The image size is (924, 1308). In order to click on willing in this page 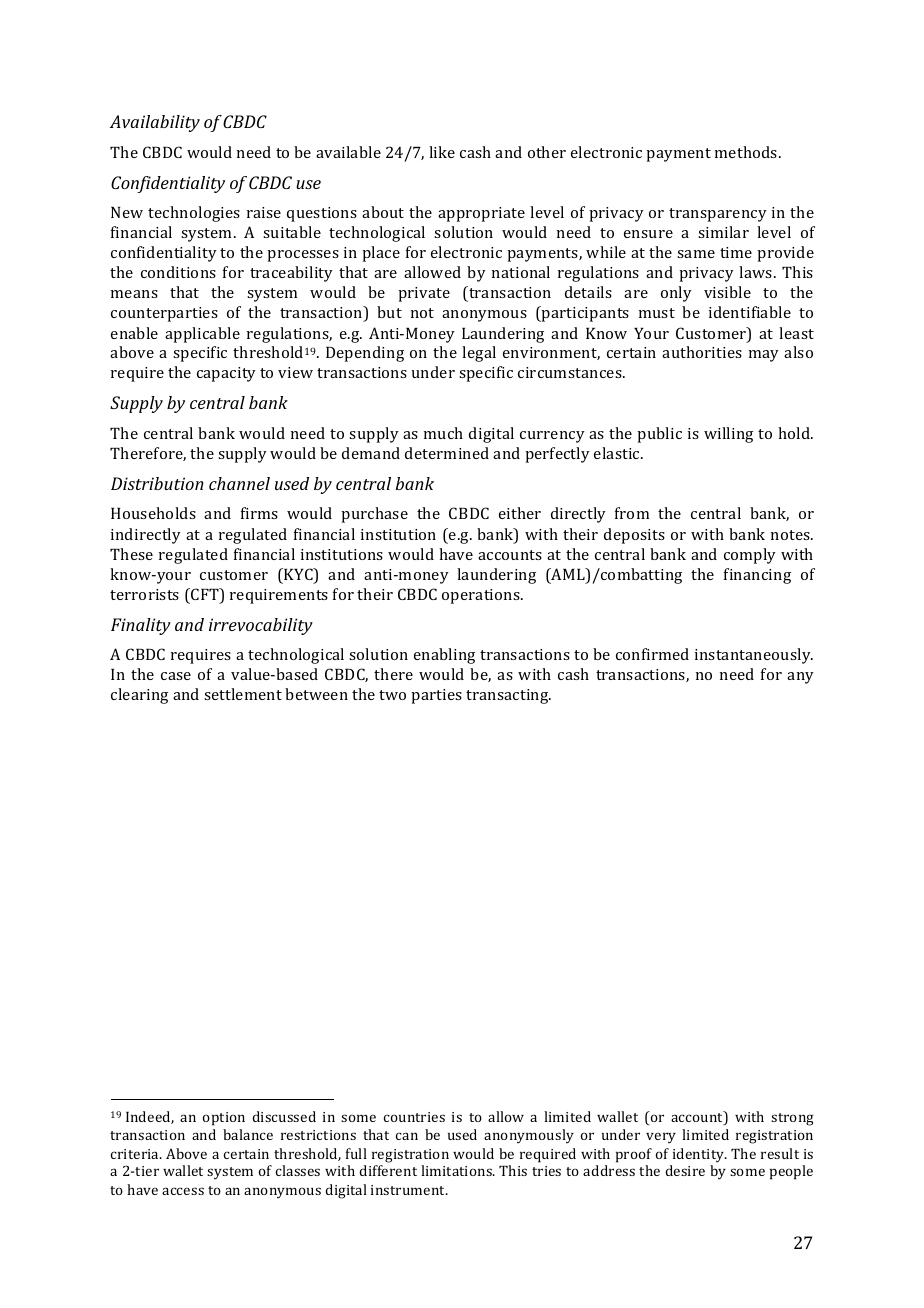, I will do `click(728, 435)`.
